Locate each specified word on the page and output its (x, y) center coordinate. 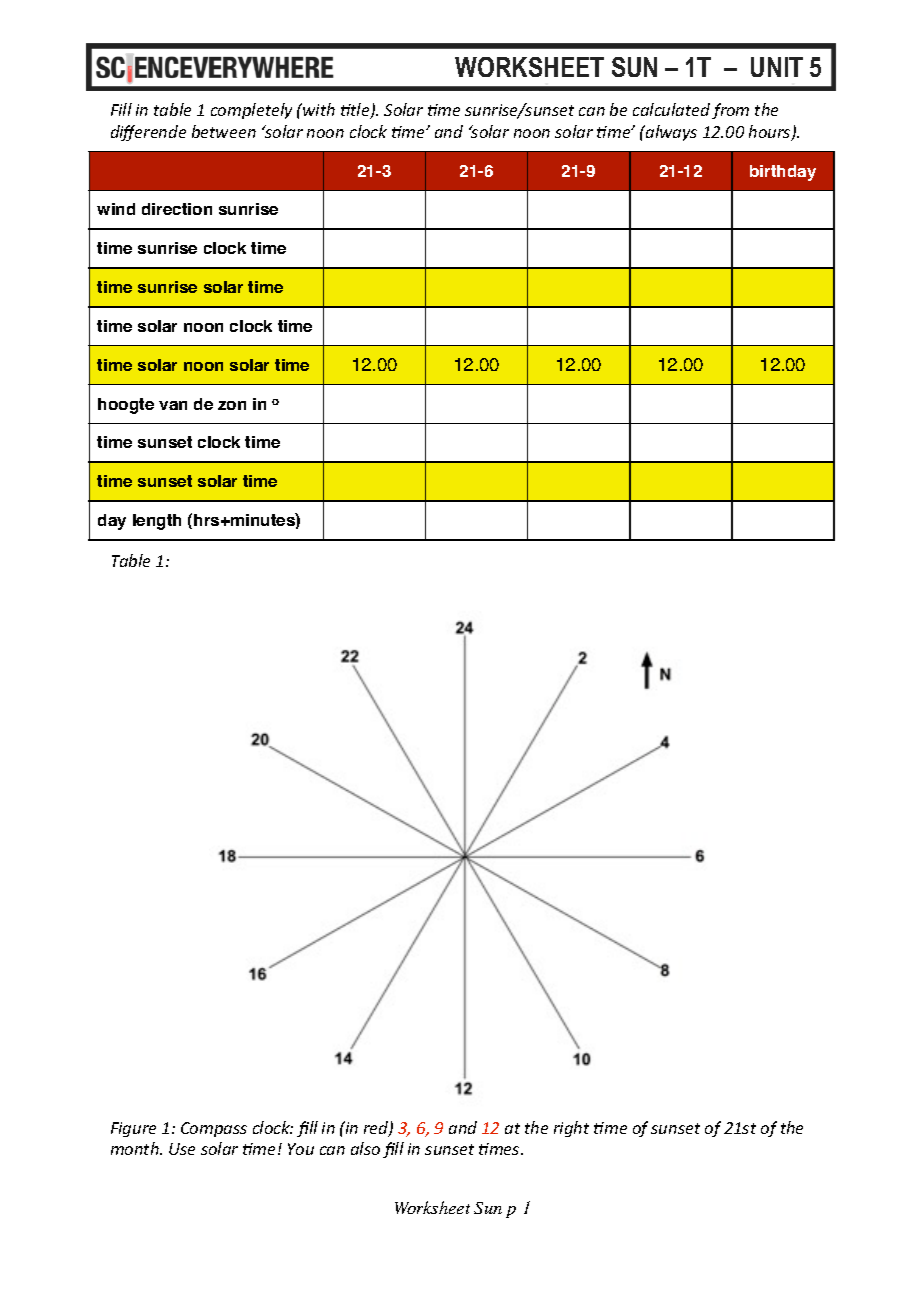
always (670, 133)
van (173, 405)
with (318, 109)
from (730, 111)
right (571, 1129)
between (224, 131)
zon (232, 405)
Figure (133, 1129)
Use (182, 1149)
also (365, 1148)
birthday (783, 173)
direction (177, 209)
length (157, 522)
